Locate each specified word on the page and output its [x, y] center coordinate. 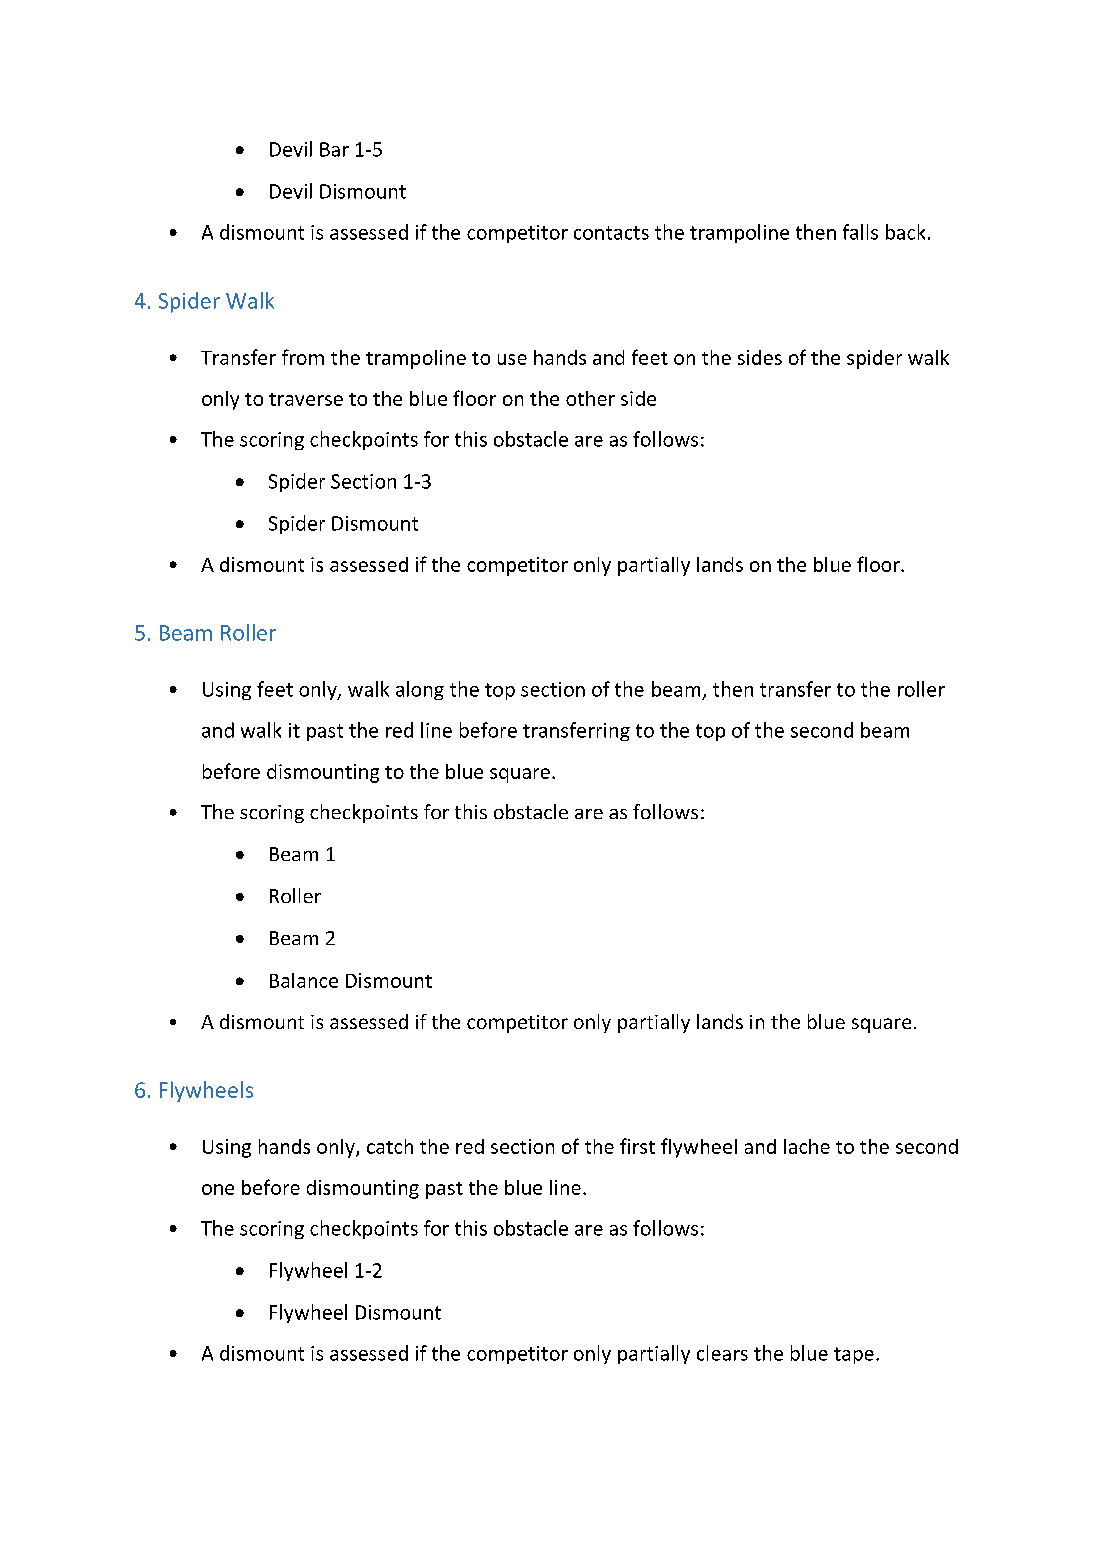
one [218, 1189]
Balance [304, 980]
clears [722, 1353]
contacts [611, 233]
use [512, 359]
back [905, 232]
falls [860, 232]
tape [854, 1355]
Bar [334, 149]
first [637, 1146]
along [420, 690]
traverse [306, 399]
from [303, 357]
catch [390, 1146]
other [590, 398]
